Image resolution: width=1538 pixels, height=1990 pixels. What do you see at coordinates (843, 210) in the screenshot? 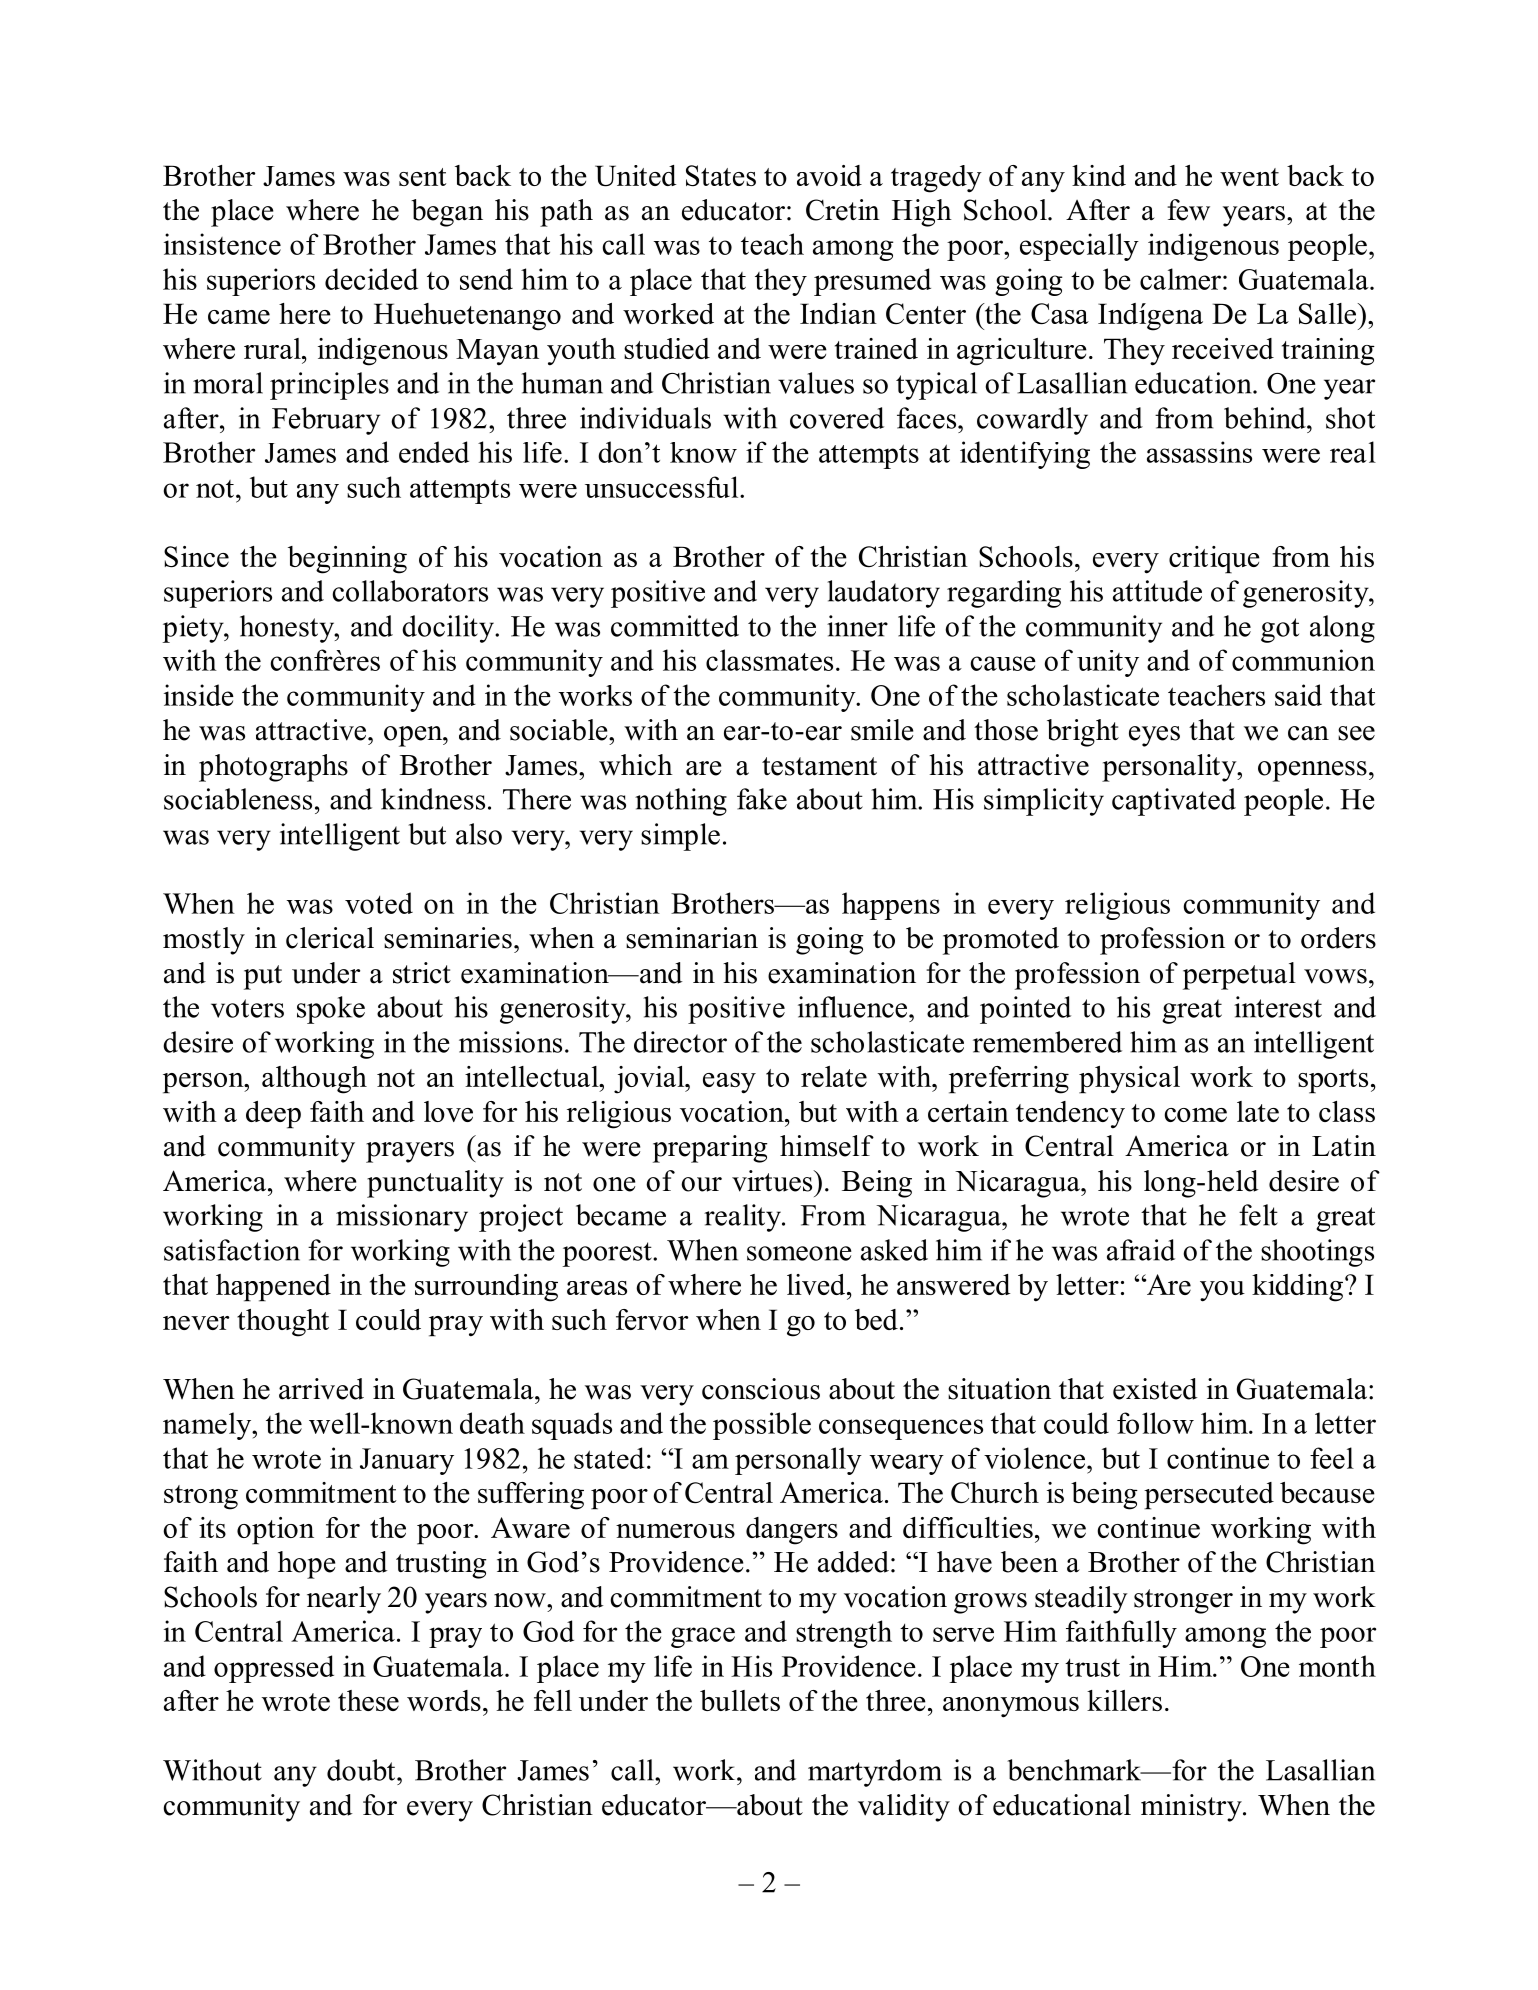
I see `Cretin` at bounding box center [843, 210].
